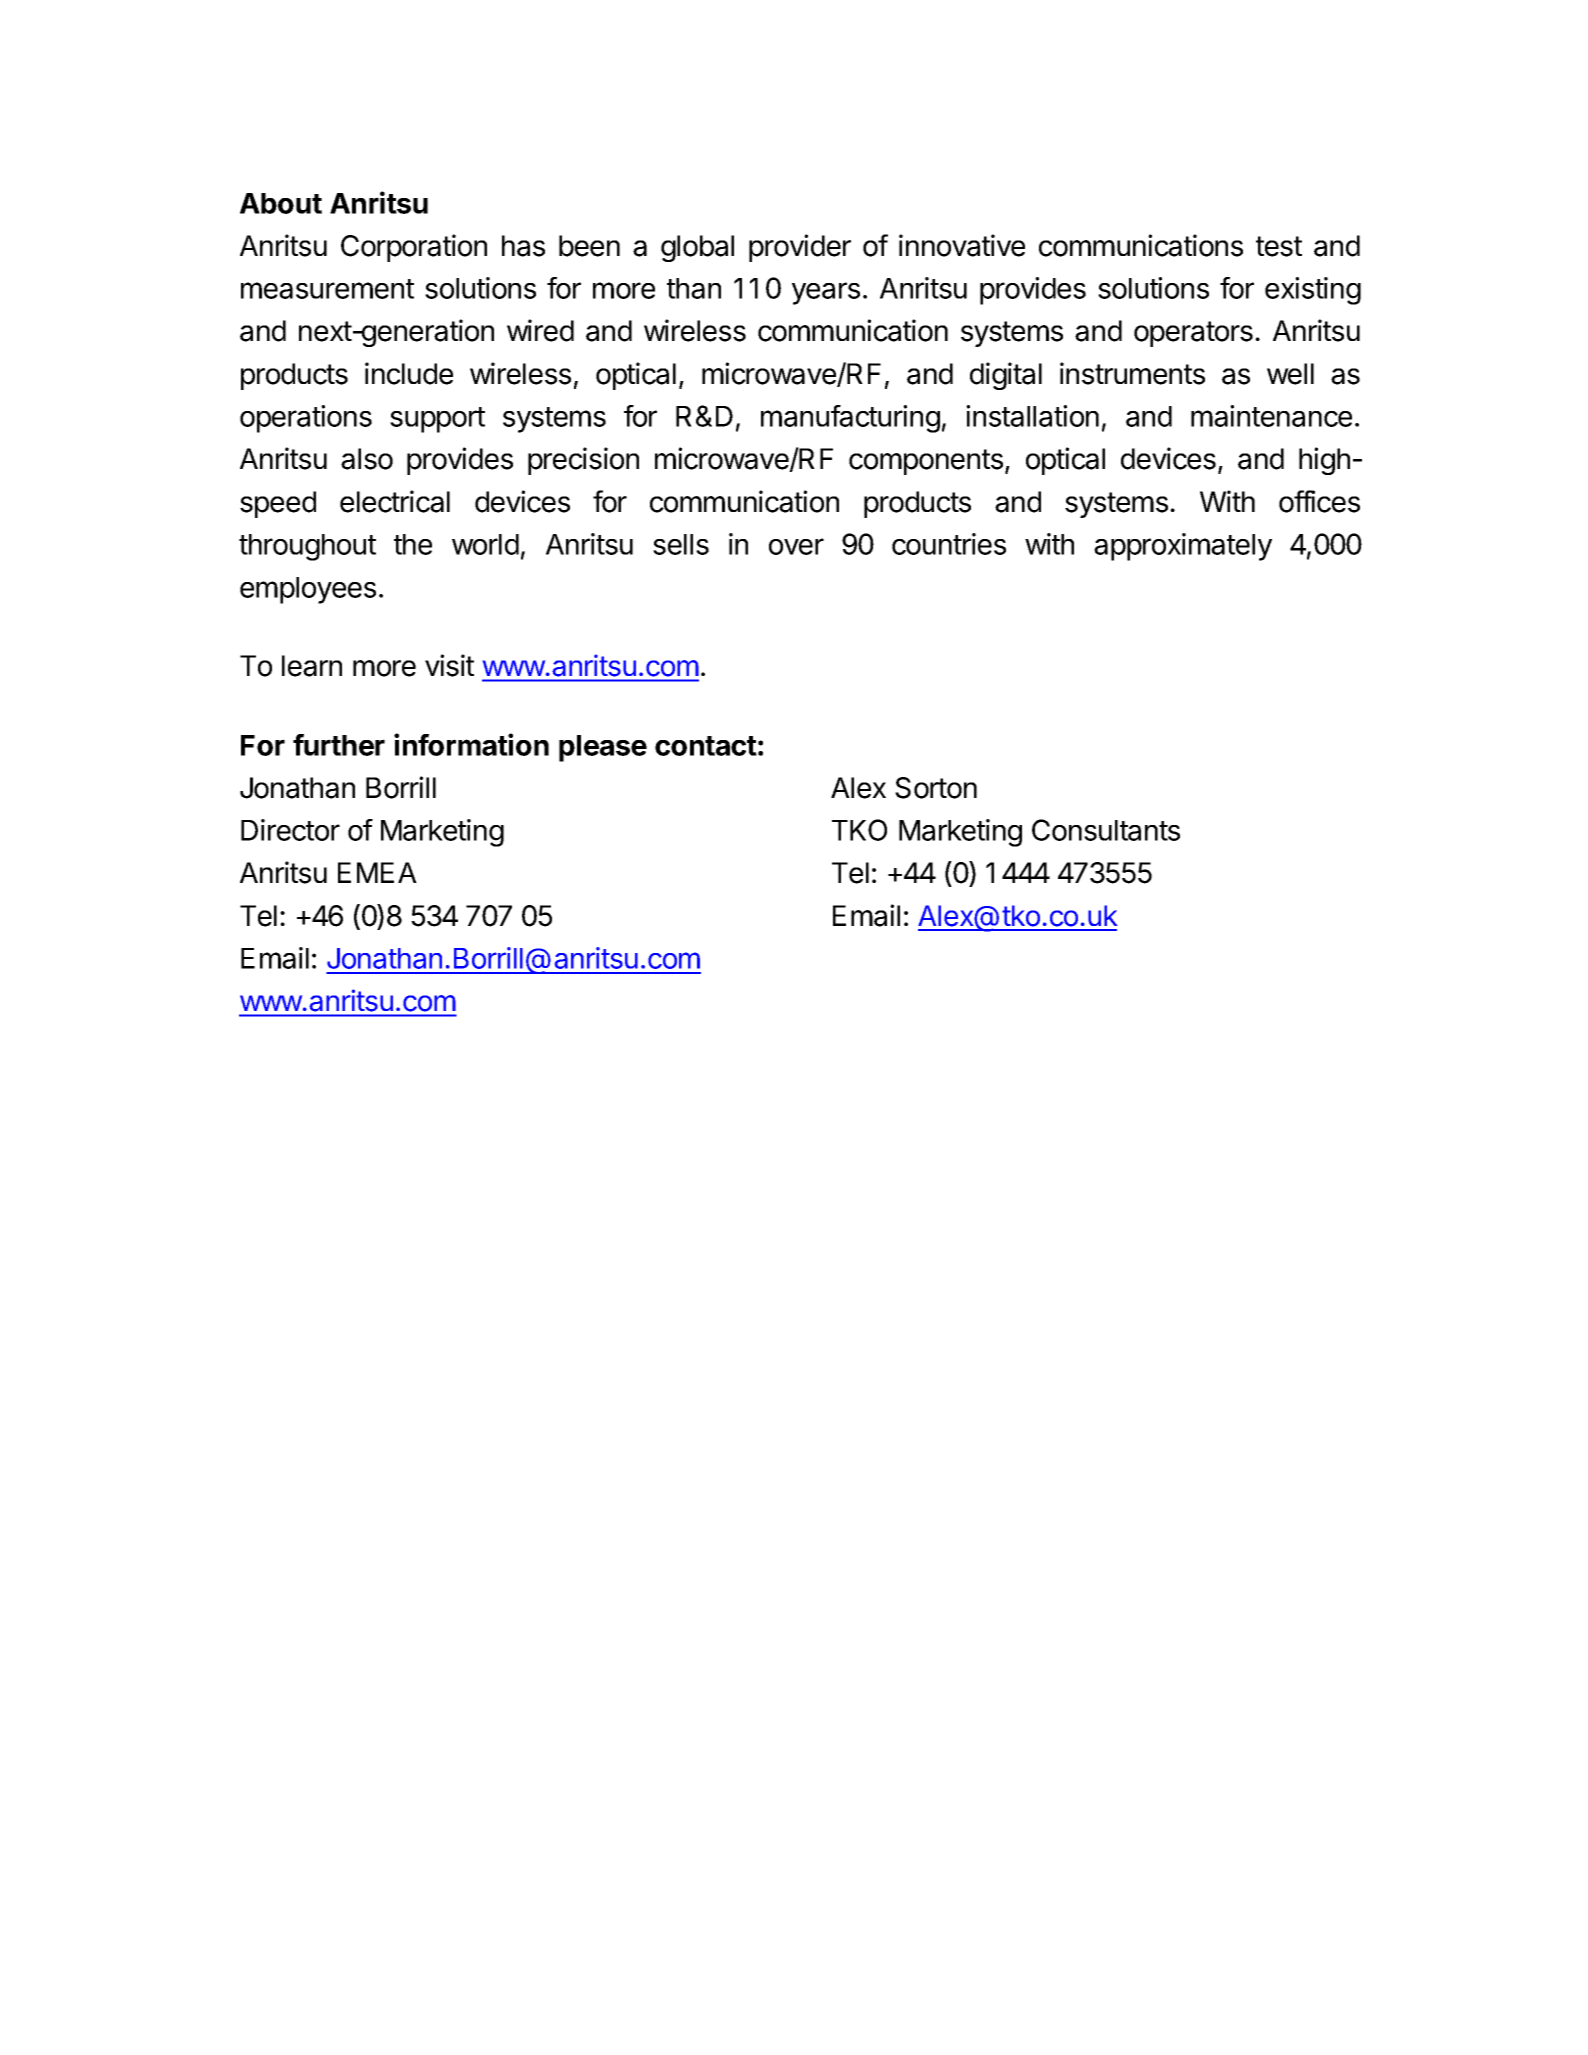 The width and height of the screenshot is (1588, 2055). What do you see at coordinates (1279, 246) in the screenshot?
I see `test` at bounding box center [1279, 246].
